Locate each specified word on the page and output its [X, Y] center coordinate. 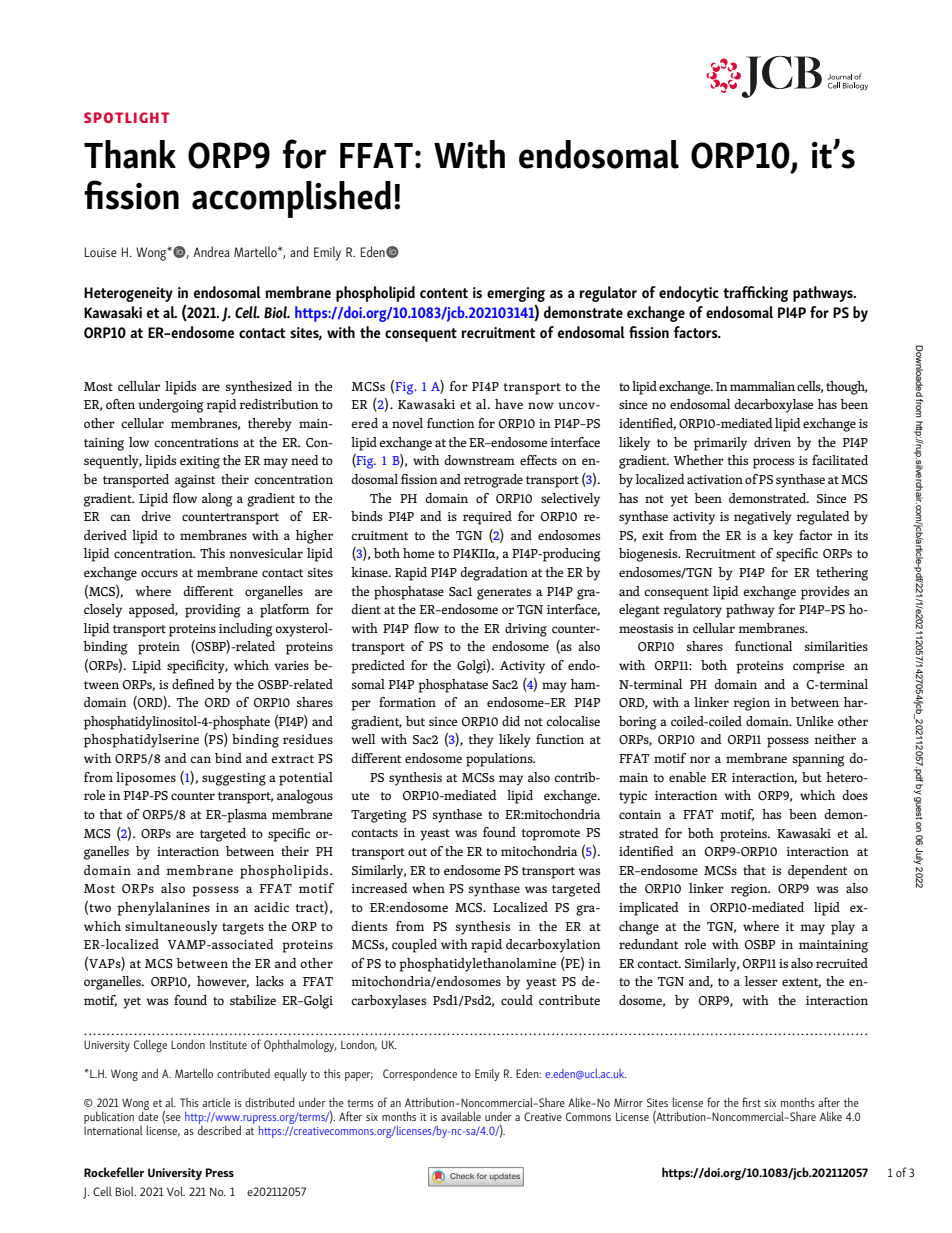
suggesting [234, 779]
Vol [176, 1191]
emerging [516, 294]
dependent [817, 872]
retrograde [493, 481]
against [195, 481]
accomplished [291, 199]
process [773, 463]
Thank [130, 154]
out [417, 852]
